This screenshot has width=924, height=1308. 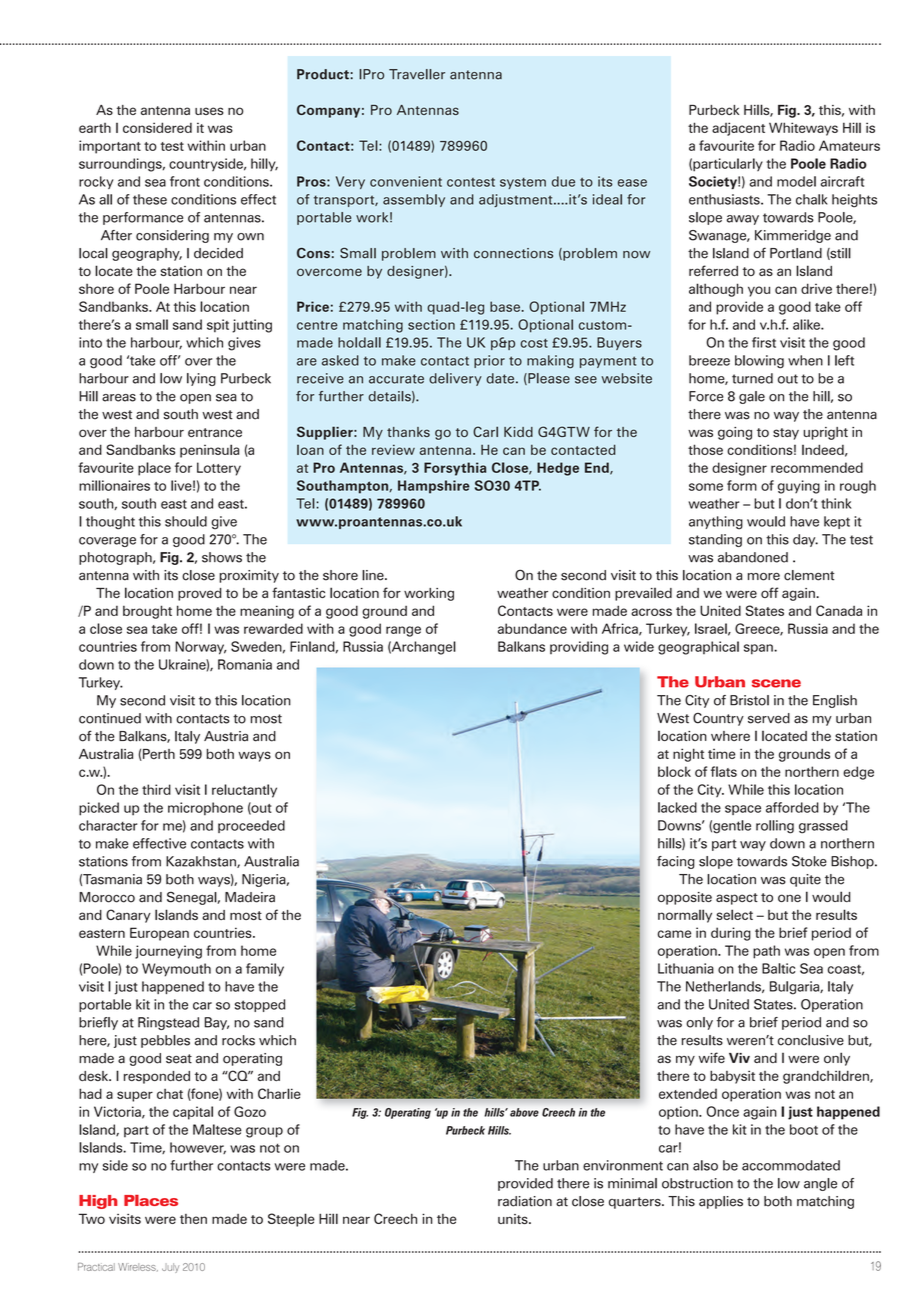 I want to click on space, so click(x=743, y=810).
